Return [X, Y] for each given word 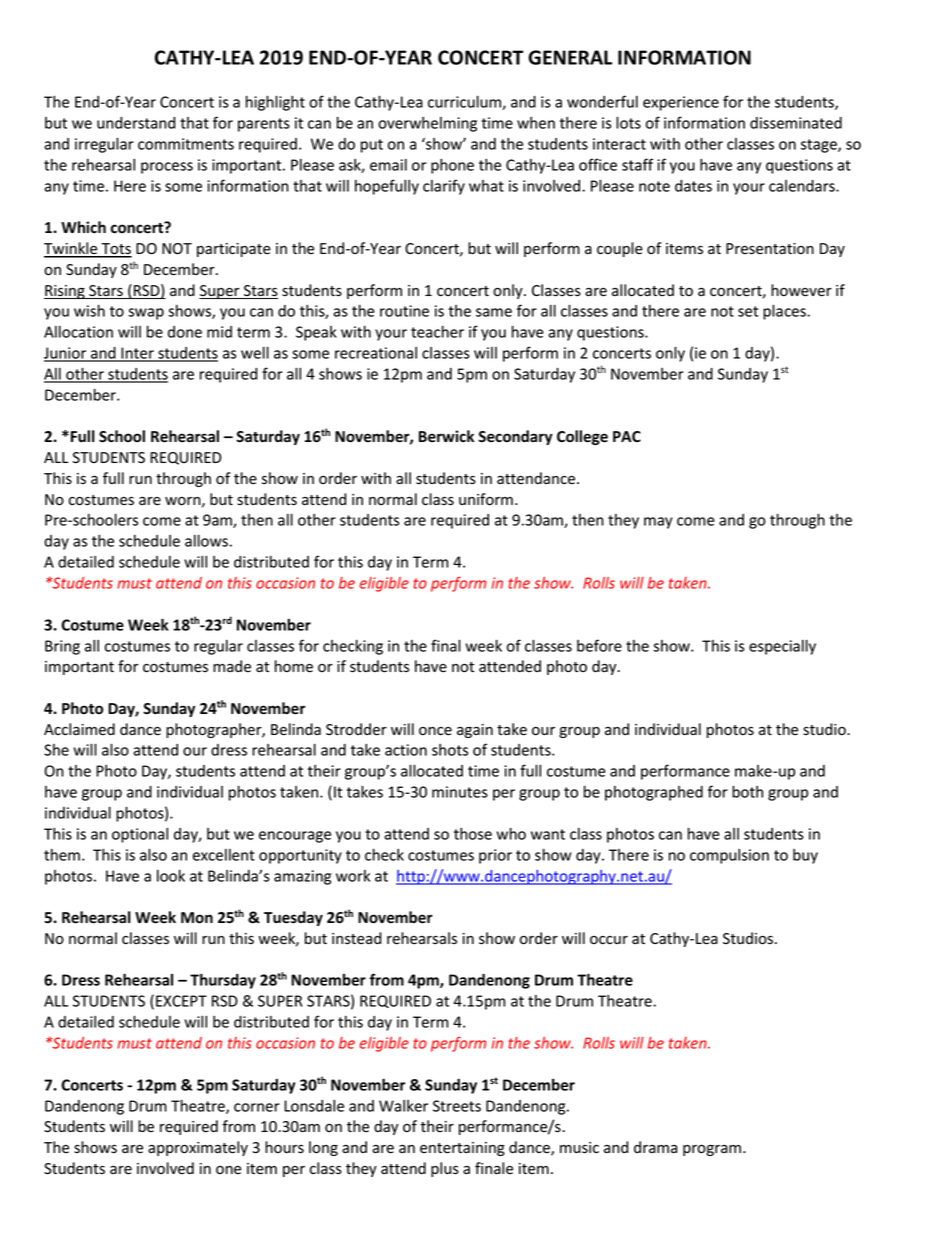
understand [136, 123]
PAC [627, 436]
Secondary [515, 437]
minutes [460, 792]
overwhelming [427, 124]
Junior [66, 354]
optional [140, 835]
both [747, 791]
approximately [198, 1148]
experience [681, 103]
